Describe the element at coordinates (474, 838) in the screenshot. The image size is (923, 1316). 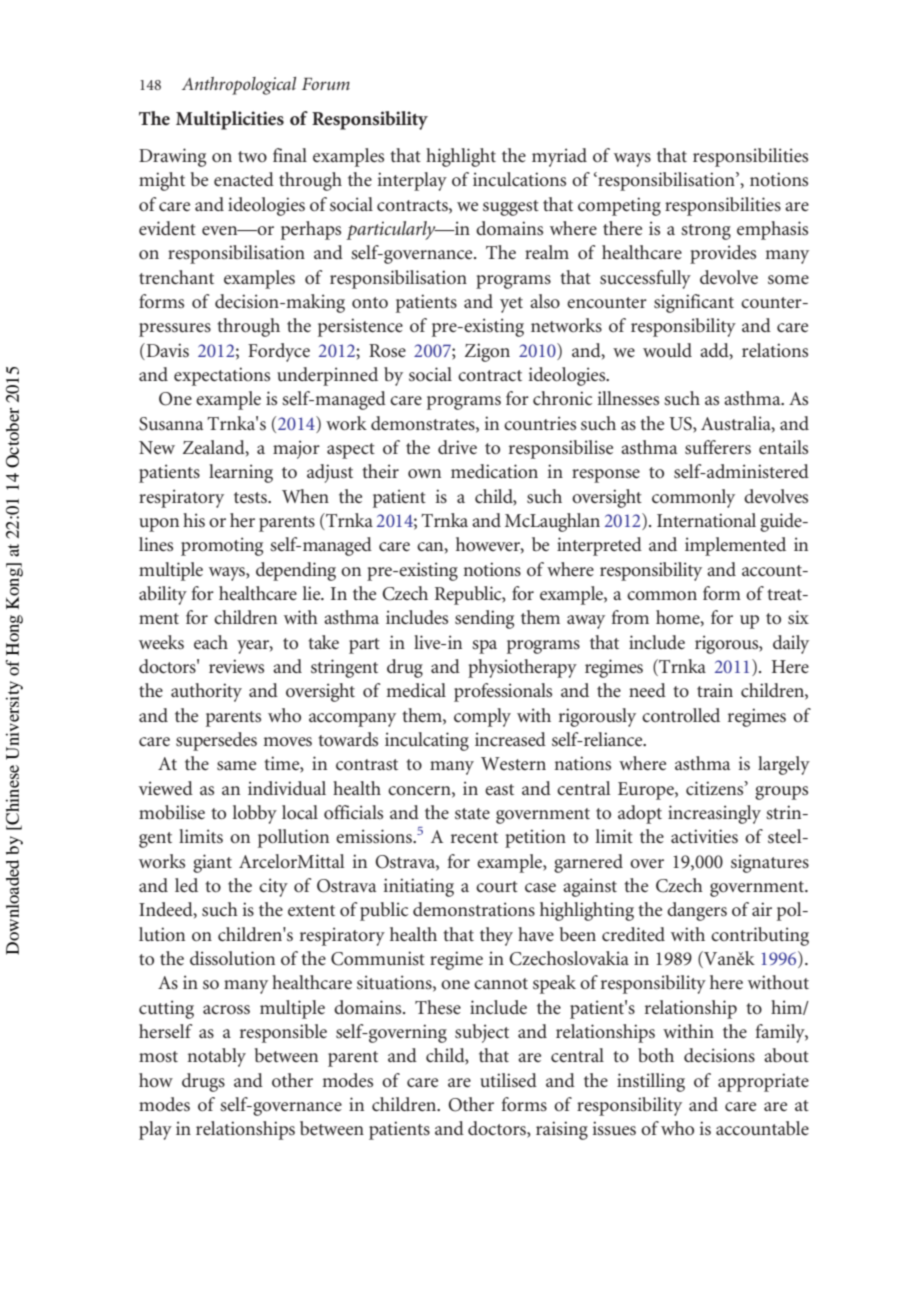
I see `recent` at that location.
